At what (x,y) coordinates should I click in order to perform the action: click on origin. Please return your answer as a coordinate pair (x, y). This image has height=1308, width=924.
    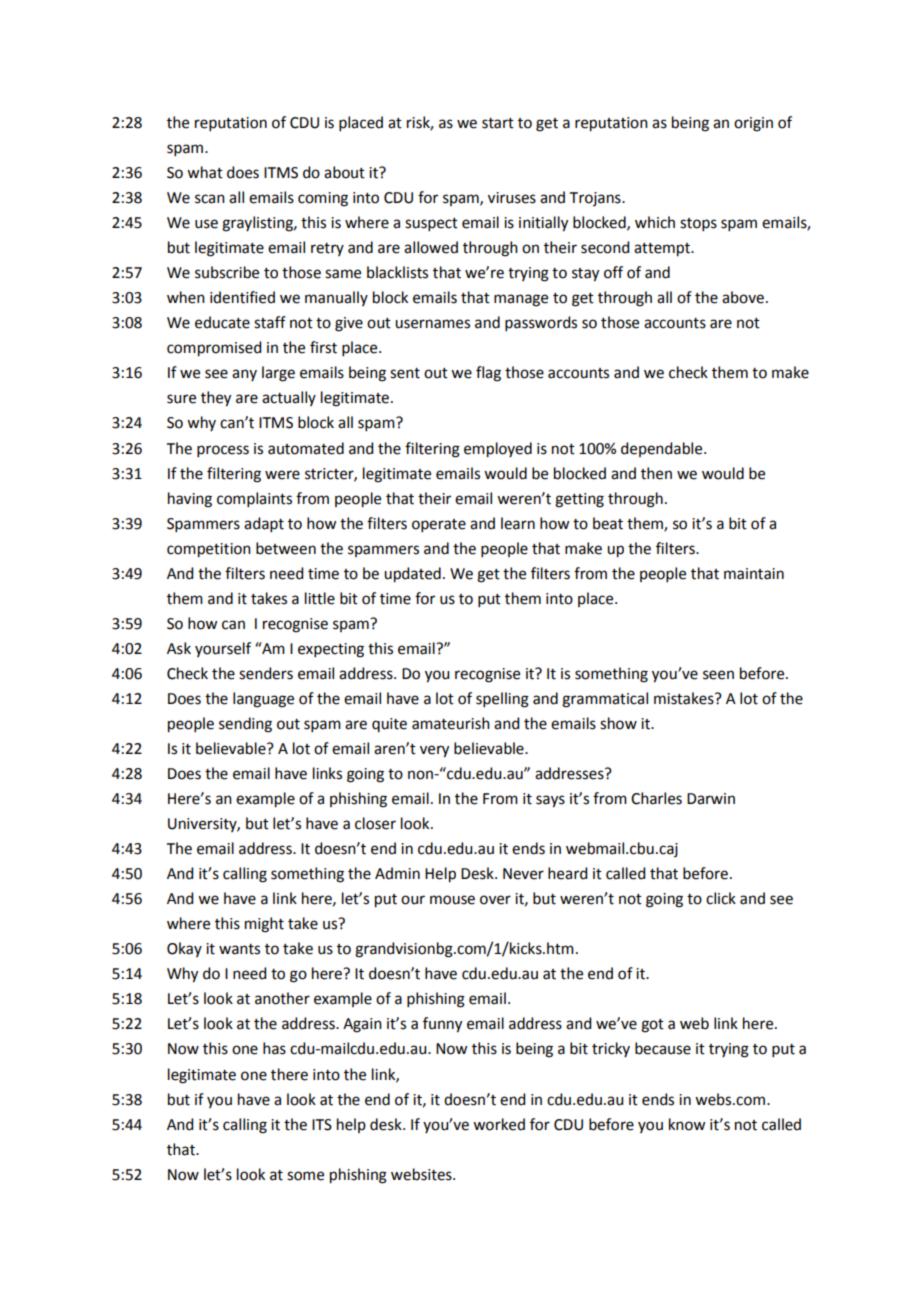
    Looking at the image, I should click on (753, 124).
